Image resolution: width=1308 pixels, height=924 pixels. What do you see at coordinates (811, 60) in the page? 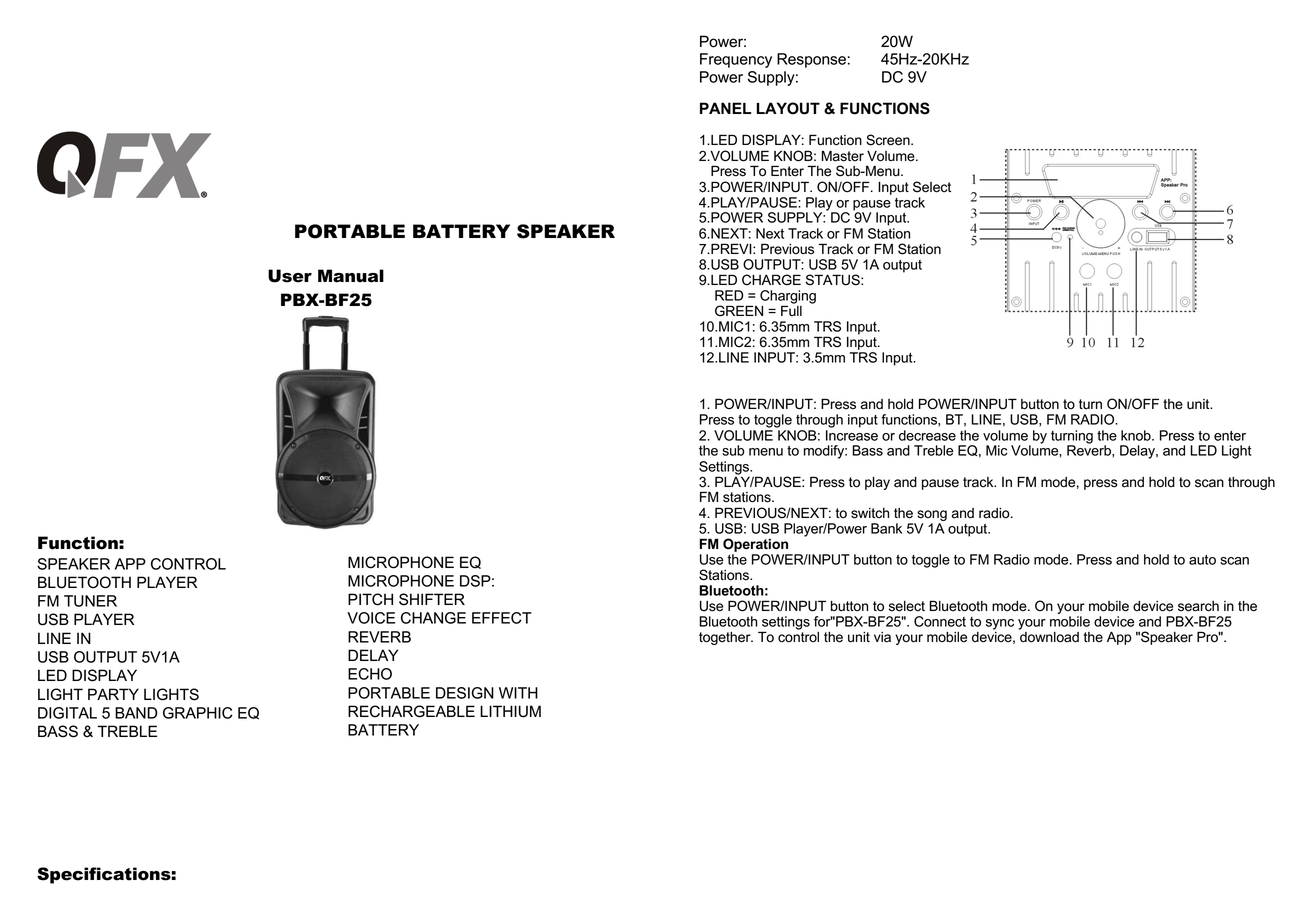
I see `Response` at bounding box center [811, 60].
